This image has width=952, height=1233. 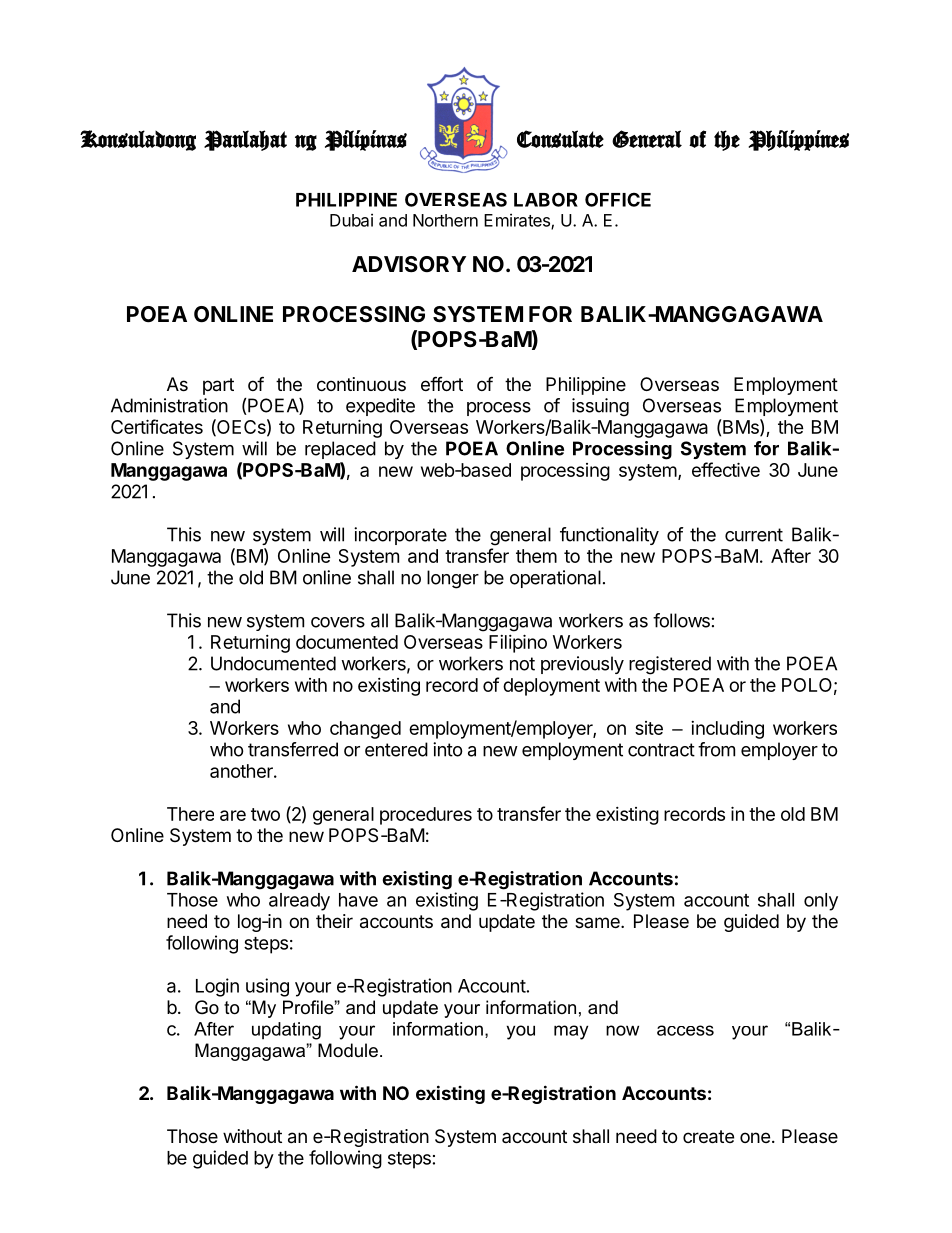 What do you see at coordinates (571, 1032) in the image?
I see `may` at bounding box center [571, 1032].
